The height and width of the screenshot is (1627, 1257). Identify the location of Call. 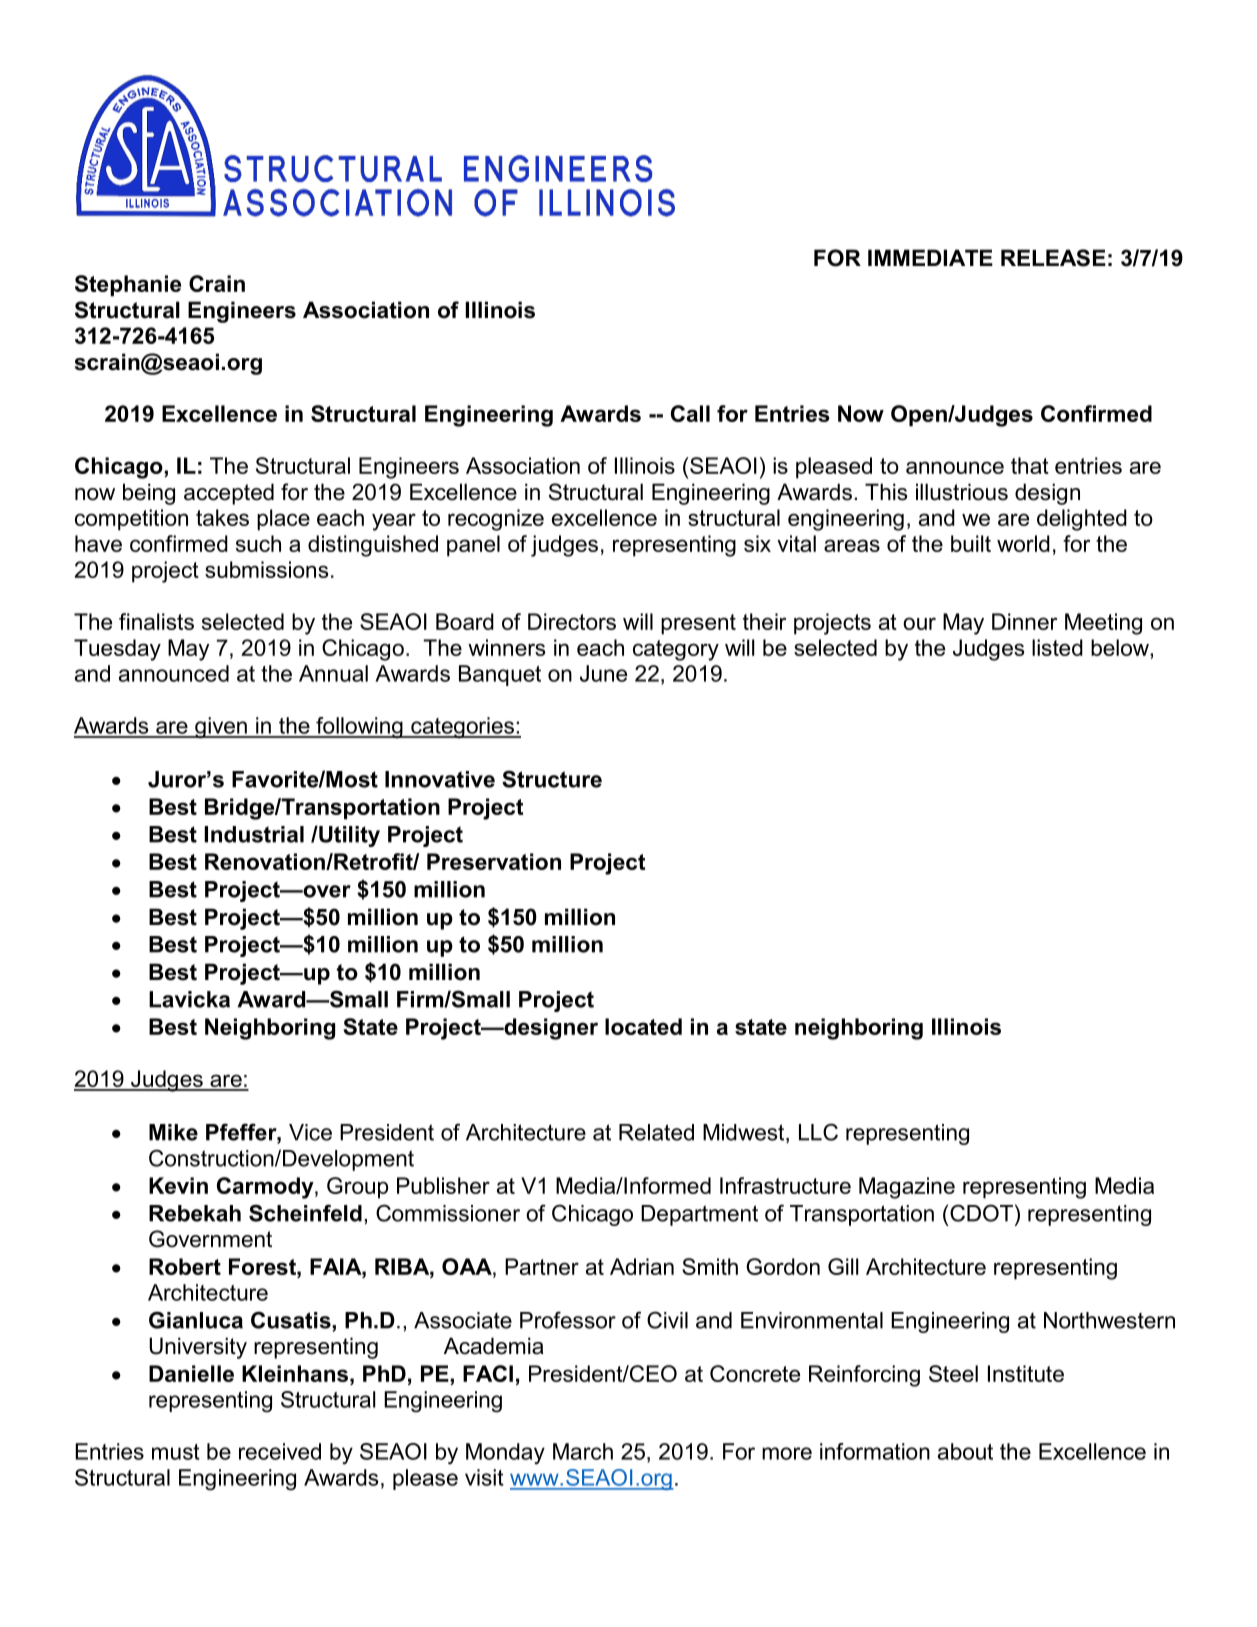
(690, 413).
